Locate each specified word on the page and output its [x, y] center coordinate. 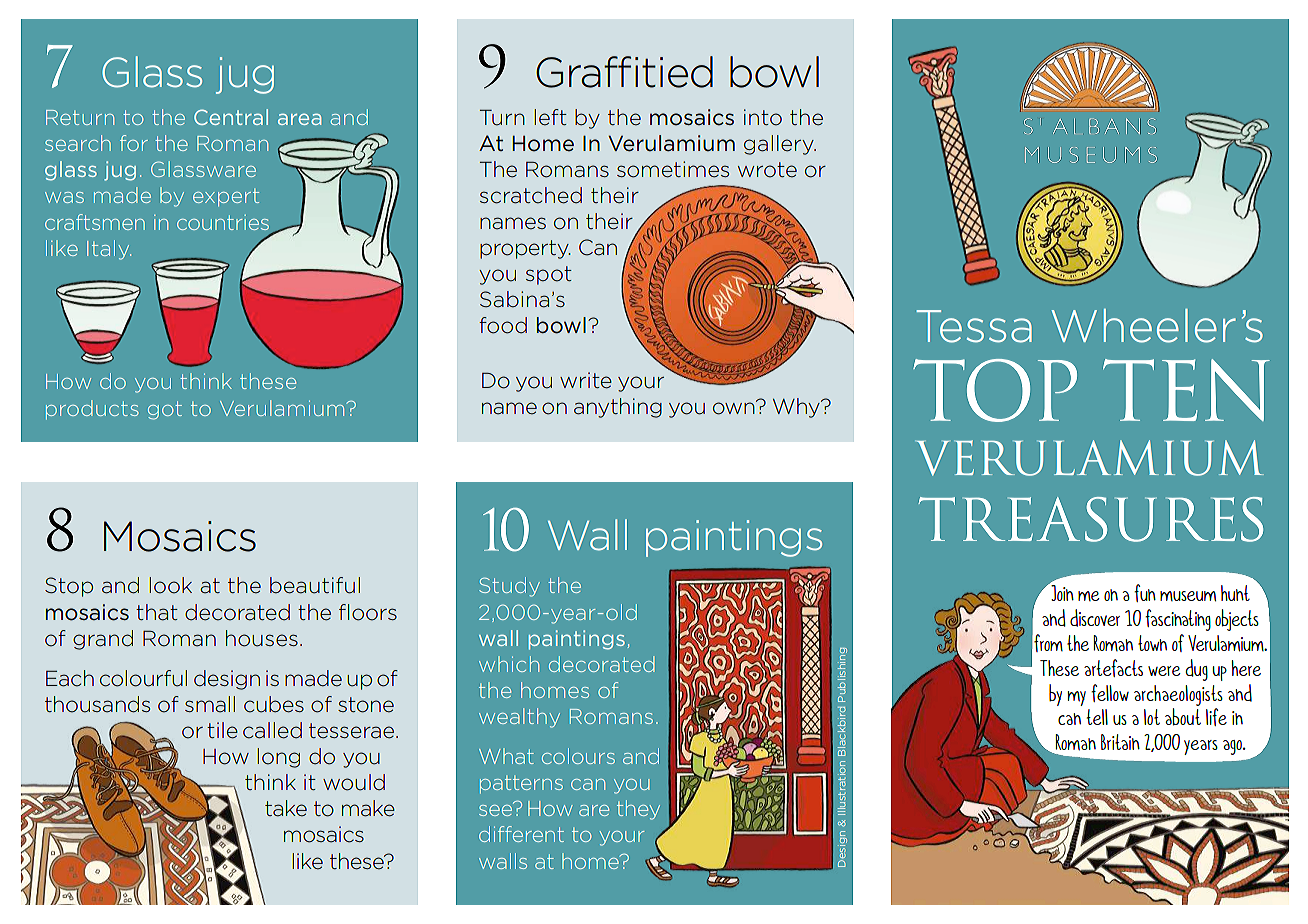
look [170, 585]
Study [509, 587]
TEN [1186, 390]
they [638, 810]
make [368, 808]
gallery [780, 145]
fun [1145, 593]
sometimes [673, 169]
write [586, 380]
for [134, 143]
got [165, 410]
